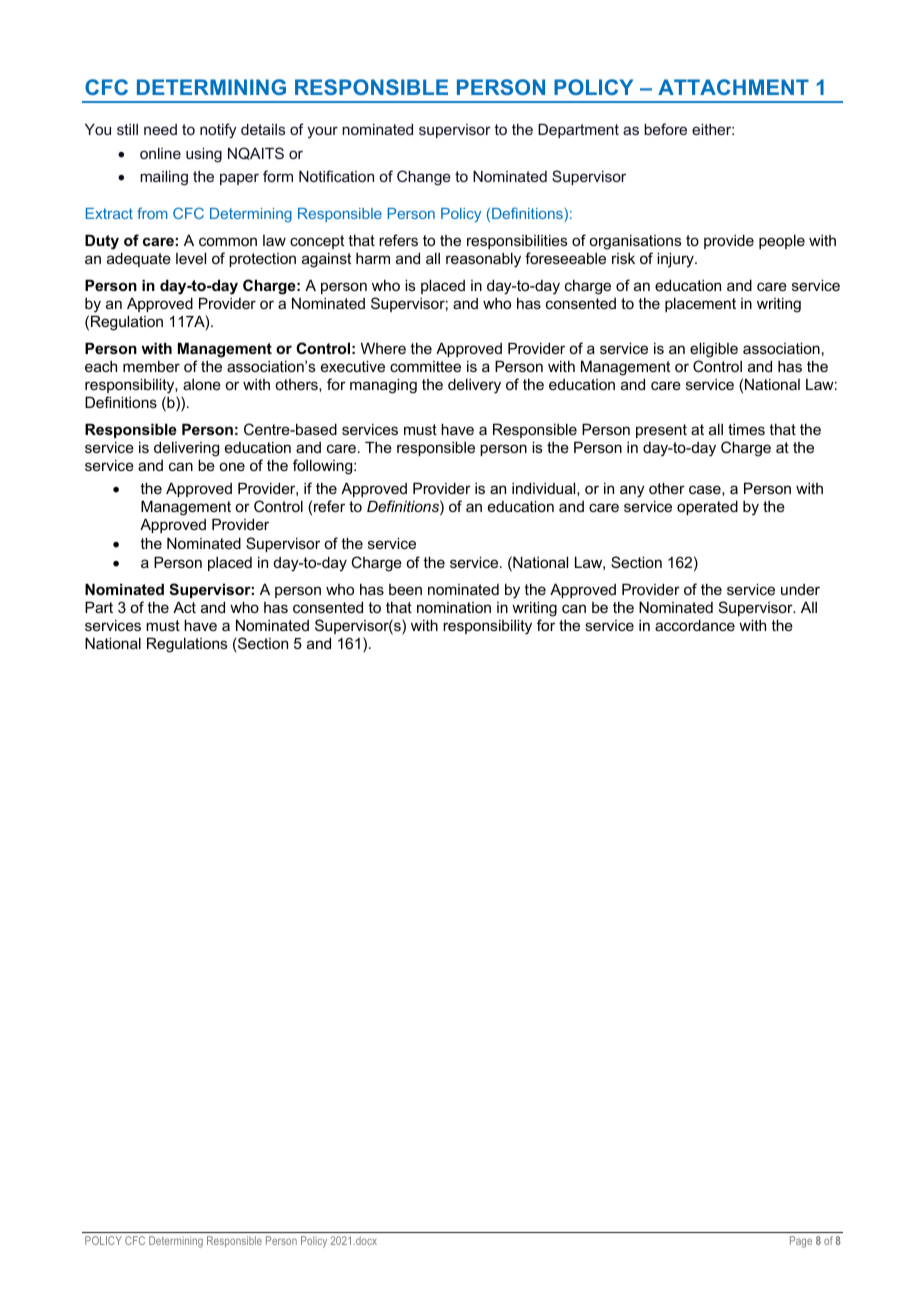  Describe the element at coordinates (405, 589) in the page. I see `been` at that location.
